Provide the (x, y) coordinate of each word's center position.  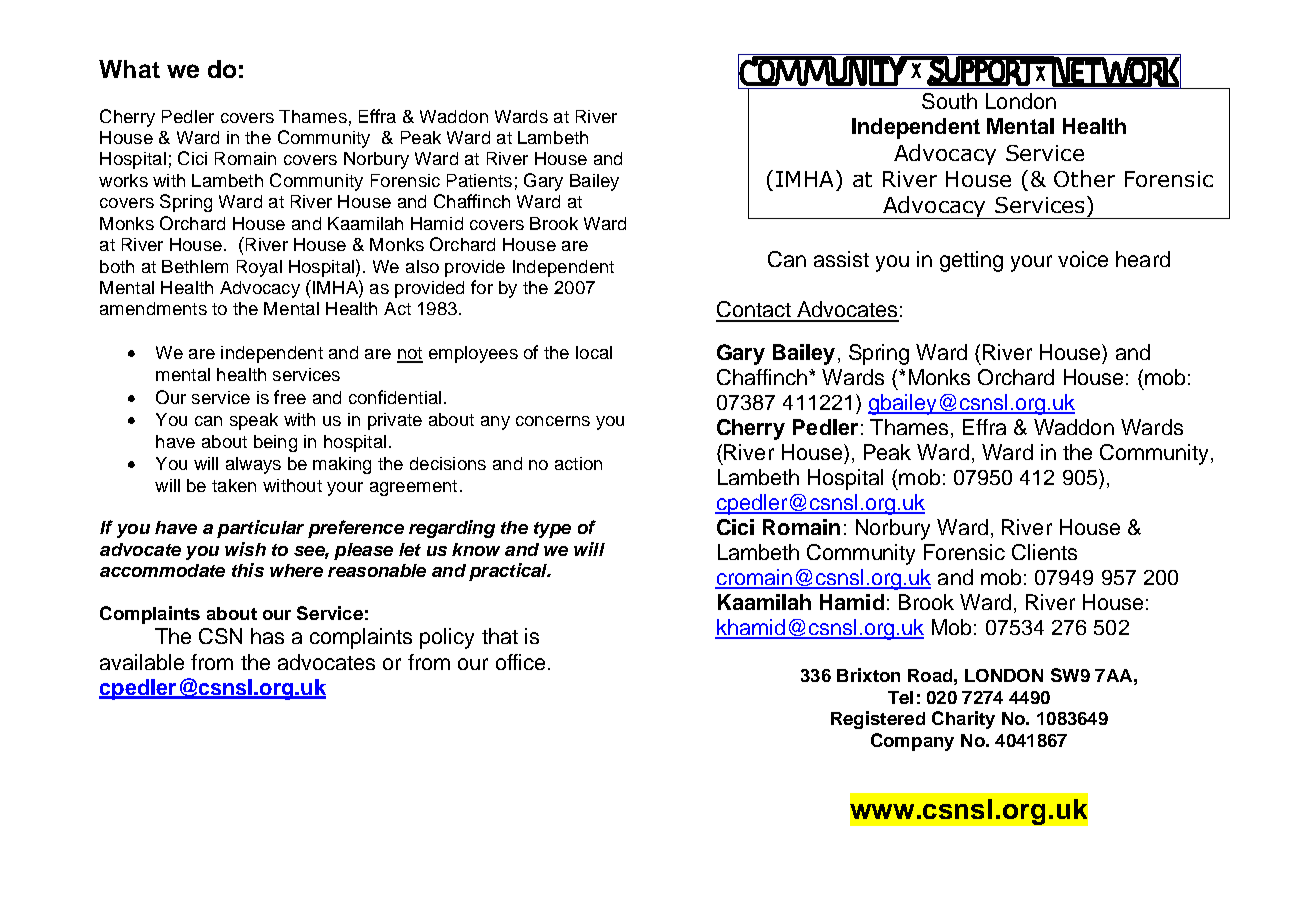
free (290, 397)
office (520, 662)
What (129, 69)
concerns (553, 421)
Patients (479, 180)
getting (971, 261)
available (142, 662)
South (949, 101)
